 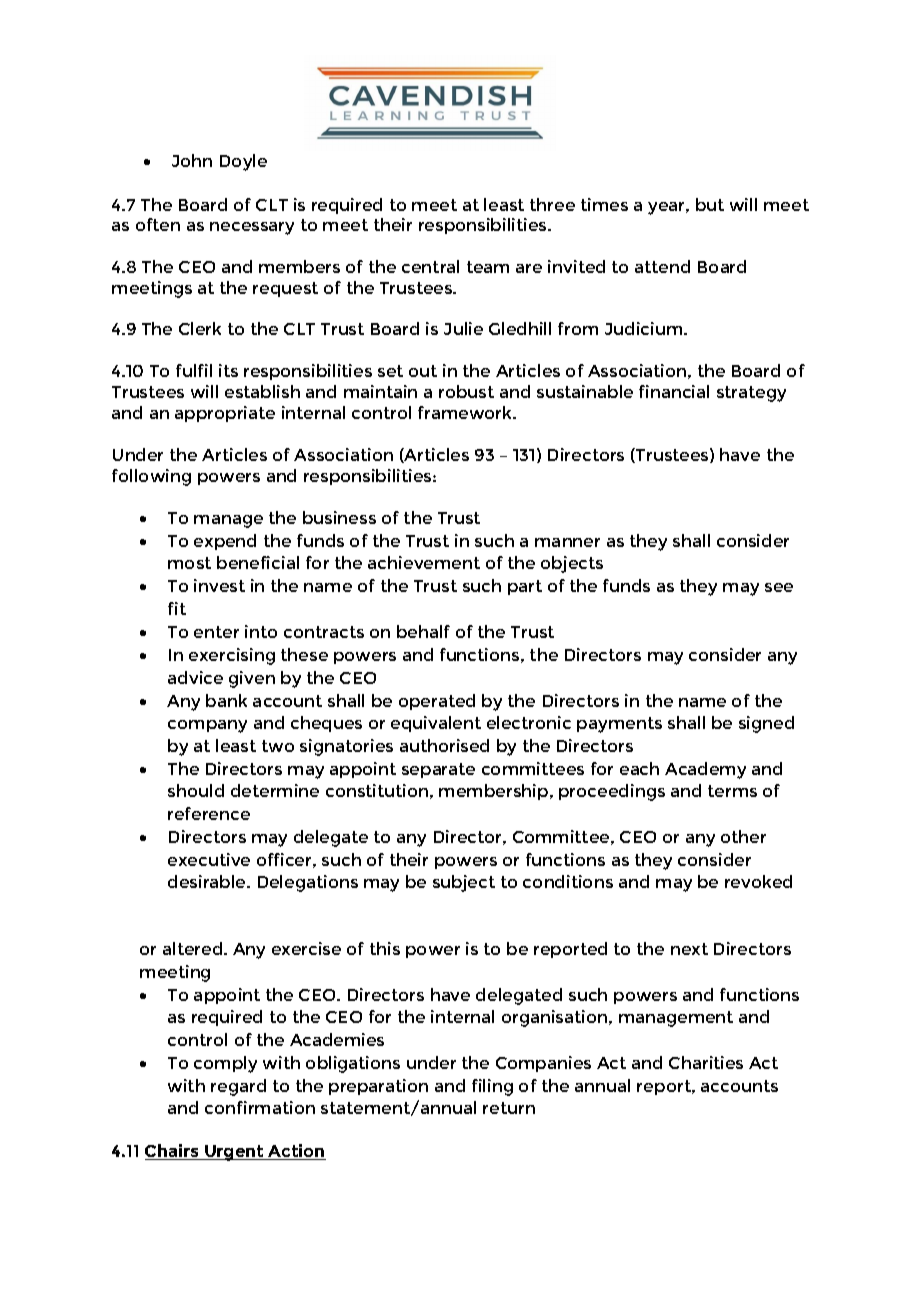 What do you see at coordinates (552, 204) in the screenshot?
I see `three` at bounding box center [552, 204].
